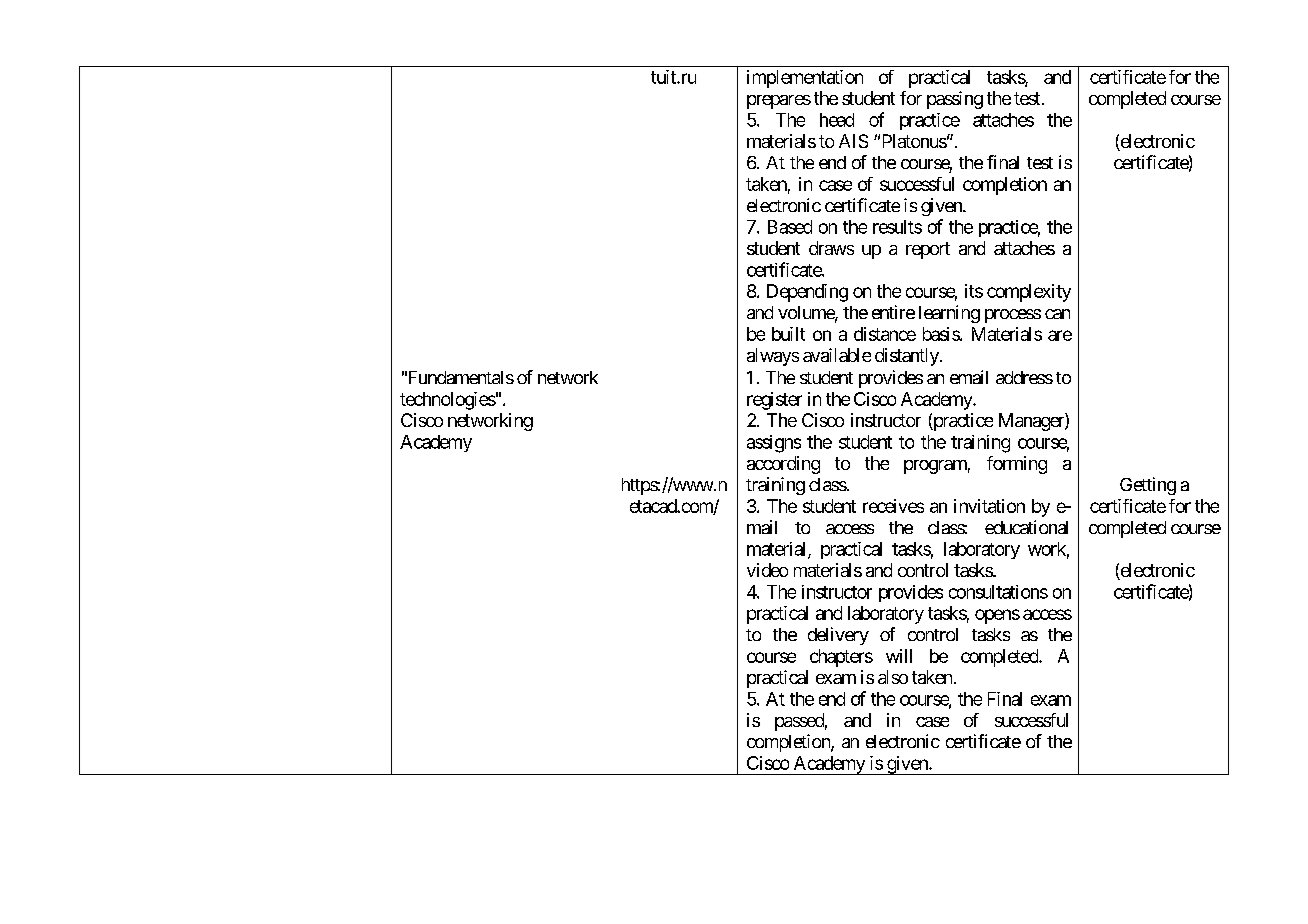 This page has width=1308, height=924. What do you see at coordinates (997, 616) in the page?
I see `opens` at bounding box center [997, 616].
